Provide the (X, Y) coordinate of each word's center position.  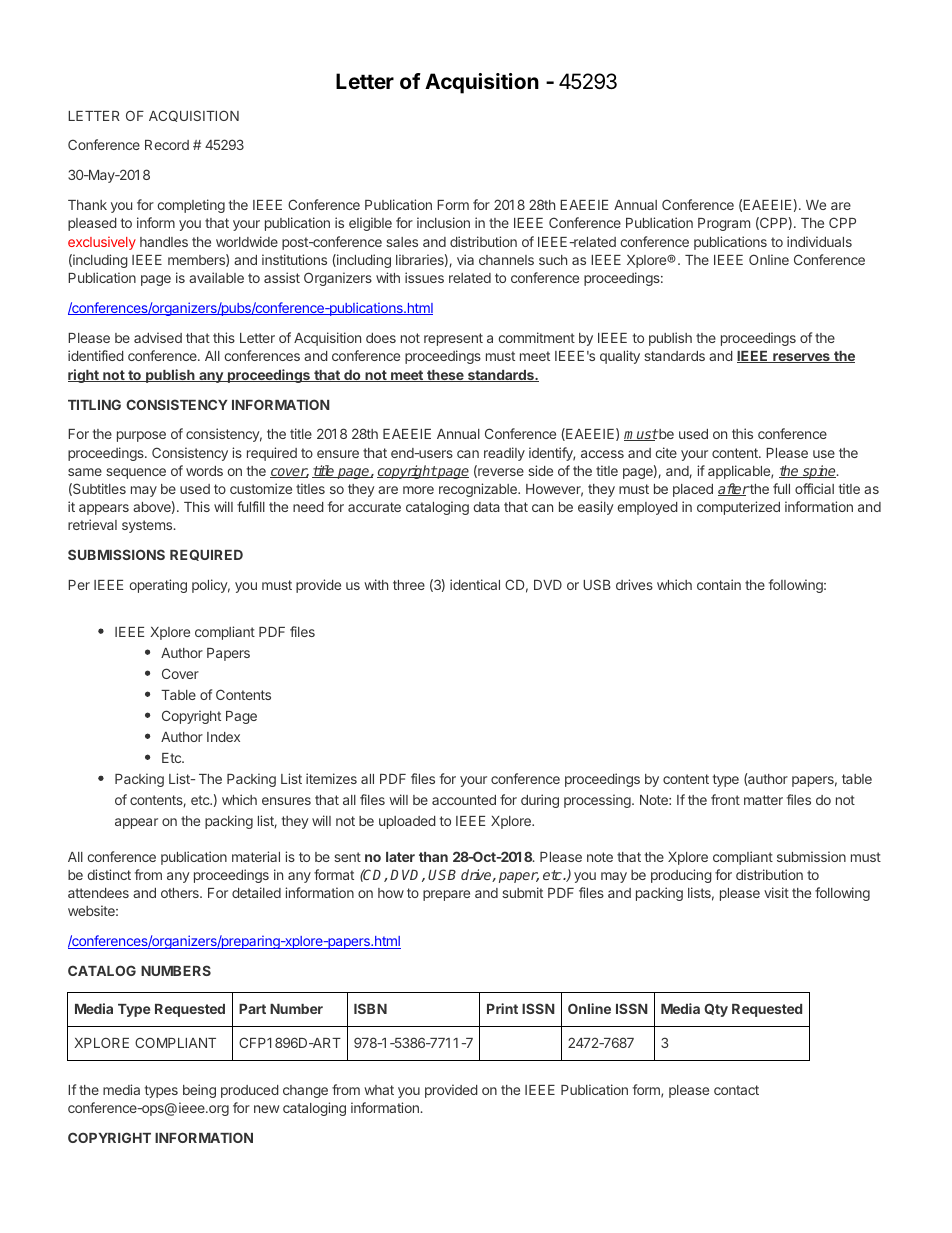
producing (681, 876)
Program (724, 224)
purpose (141, 436)
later (400, 857)
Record (167, 145)
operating (158, 586)
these (445, 376)
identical (475, 584)
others (181, 893)
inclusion (443, 222)
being (199, 1091)
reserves (801, 358)
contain (719, 584)
